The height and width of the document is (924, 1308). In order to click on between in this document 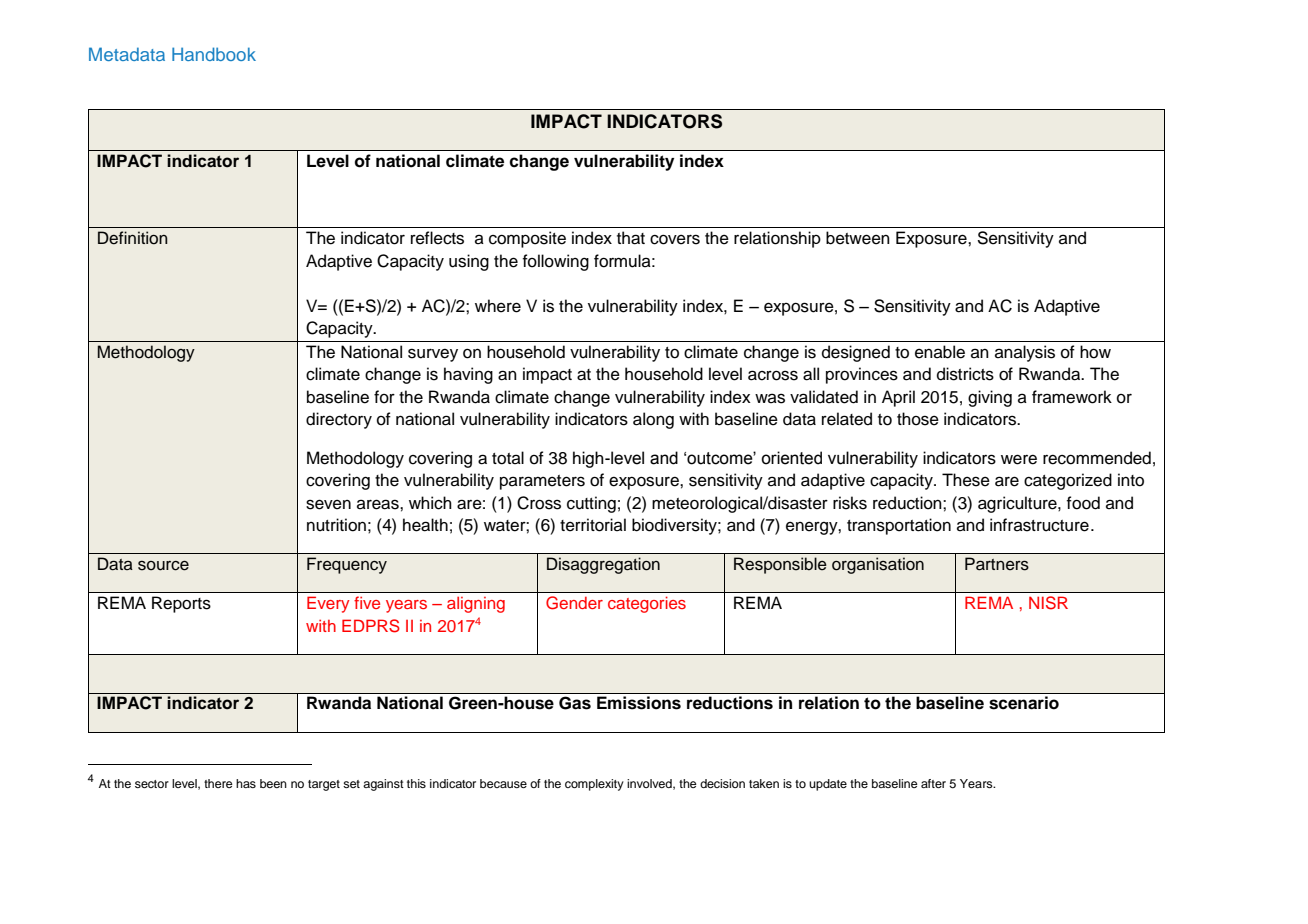, I will do `click(858, 238)`.
